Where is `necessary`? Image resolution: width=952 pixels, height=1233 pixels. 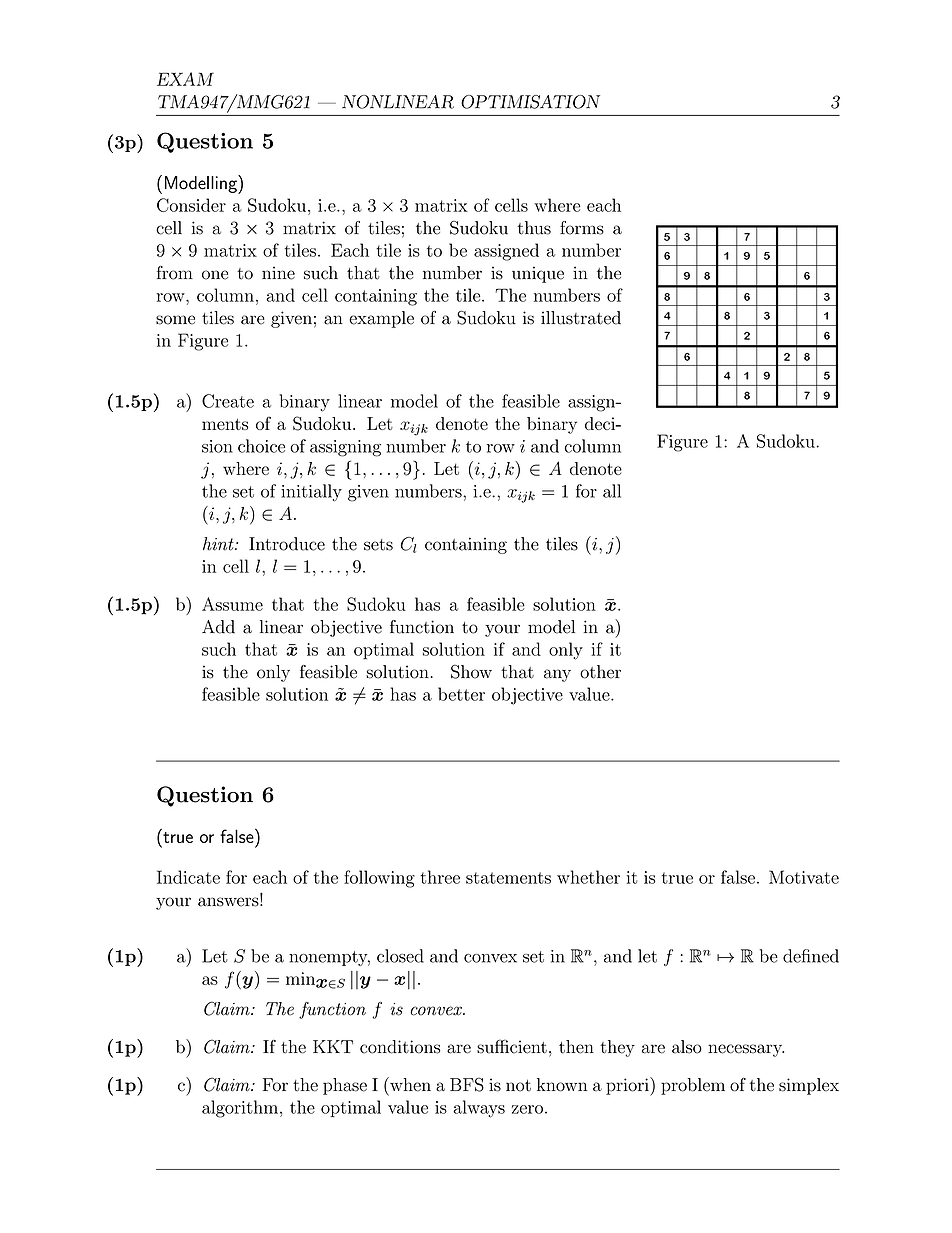
necessary is located at coordinates (746, 1050).
